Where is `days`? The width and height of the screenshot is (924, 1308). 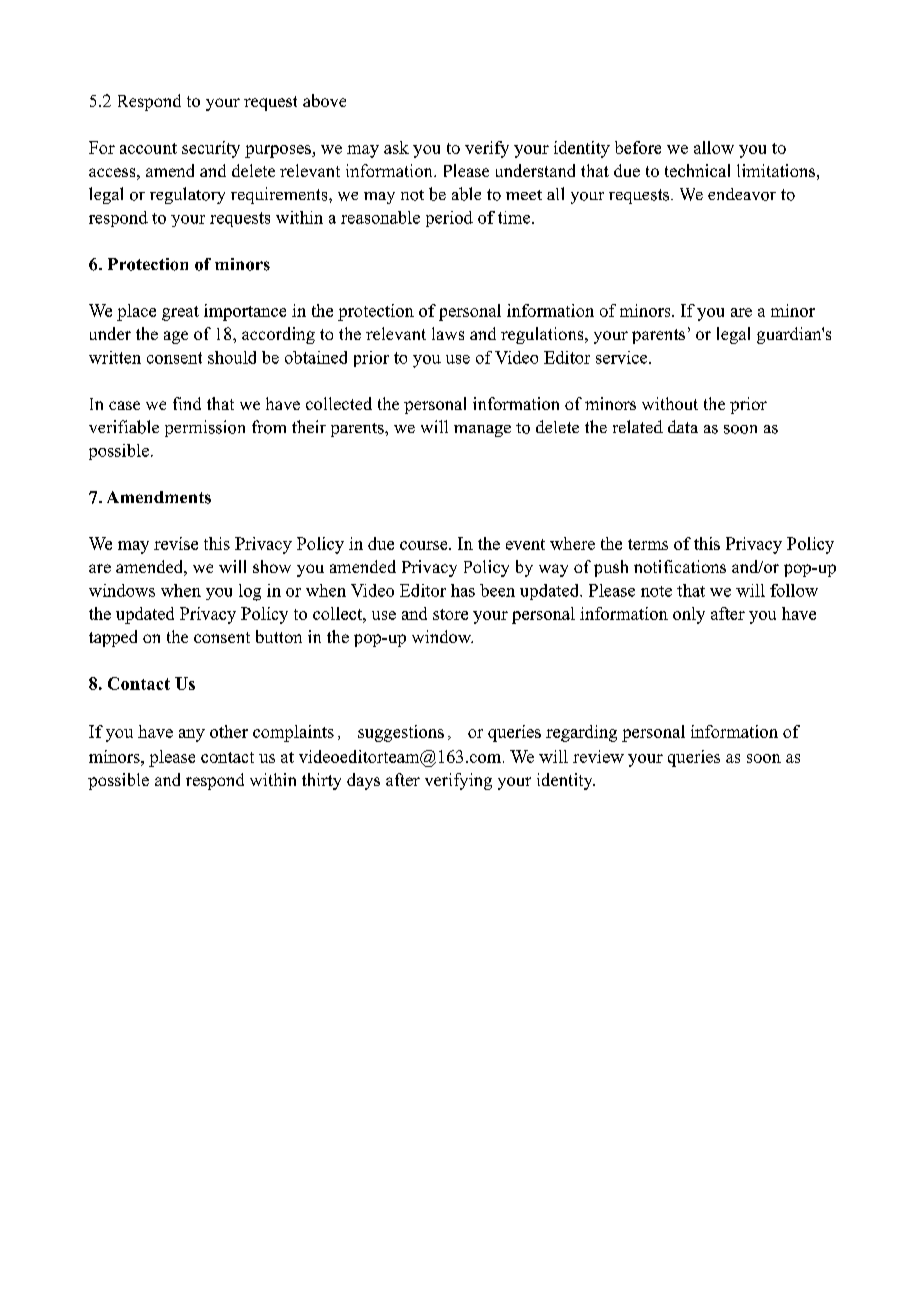 days is located at coordinates (363, 781).
